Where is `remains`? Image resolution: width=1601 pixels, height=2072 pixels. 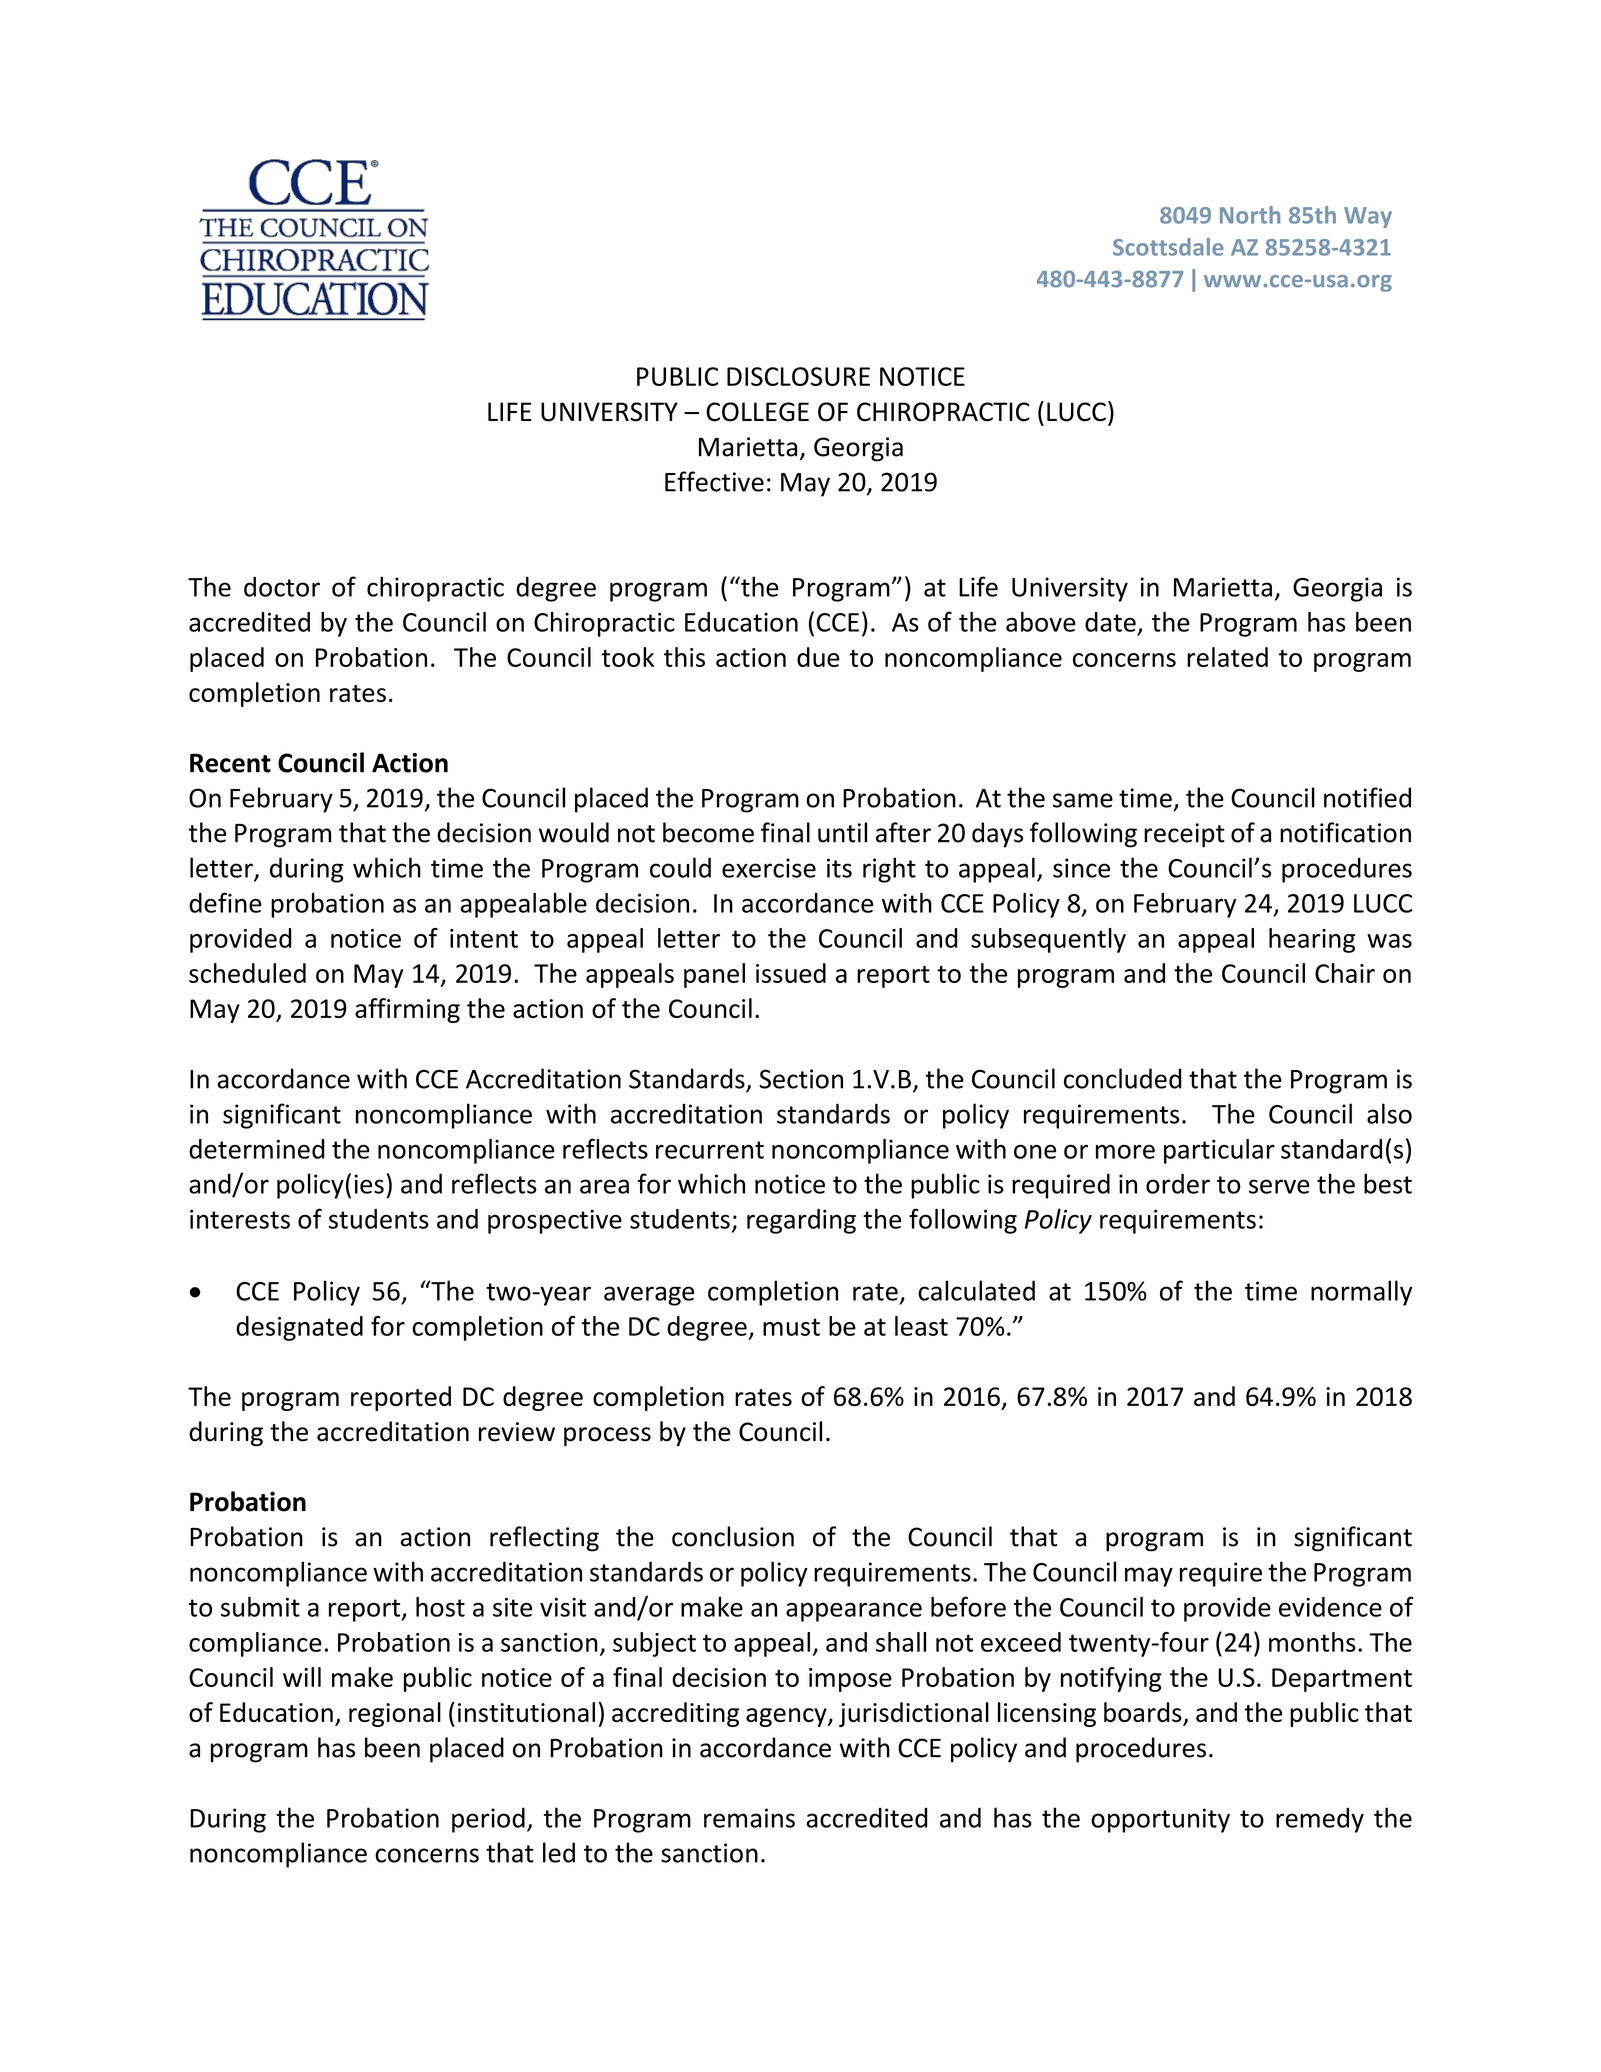 remains is located at coordinates (749, 1818).
